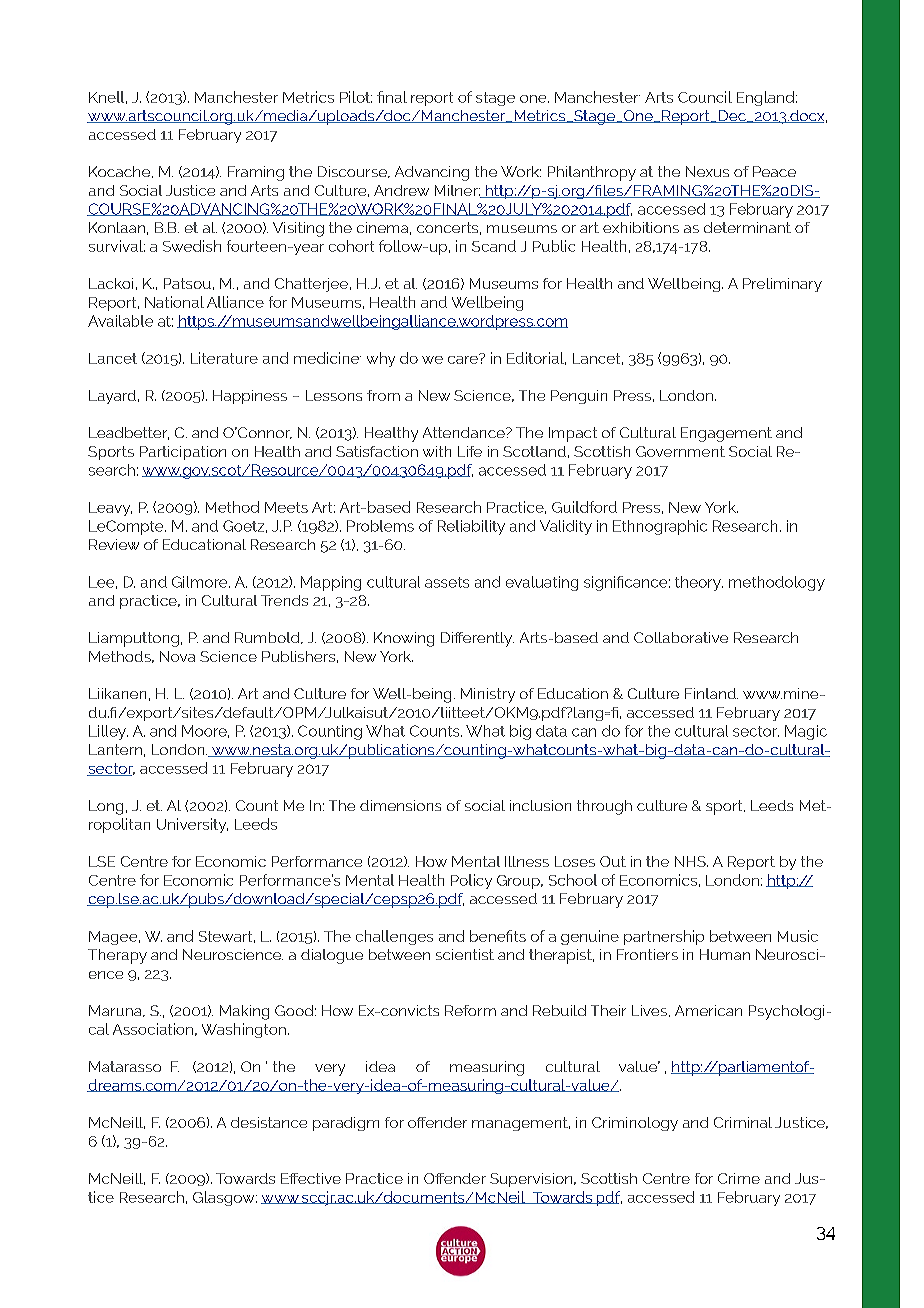 Image resolution: width=924 pixels, height=1308 pixels. Describe the element at coordinates (192, 246) in the image. I see `Swedish` at that location.
